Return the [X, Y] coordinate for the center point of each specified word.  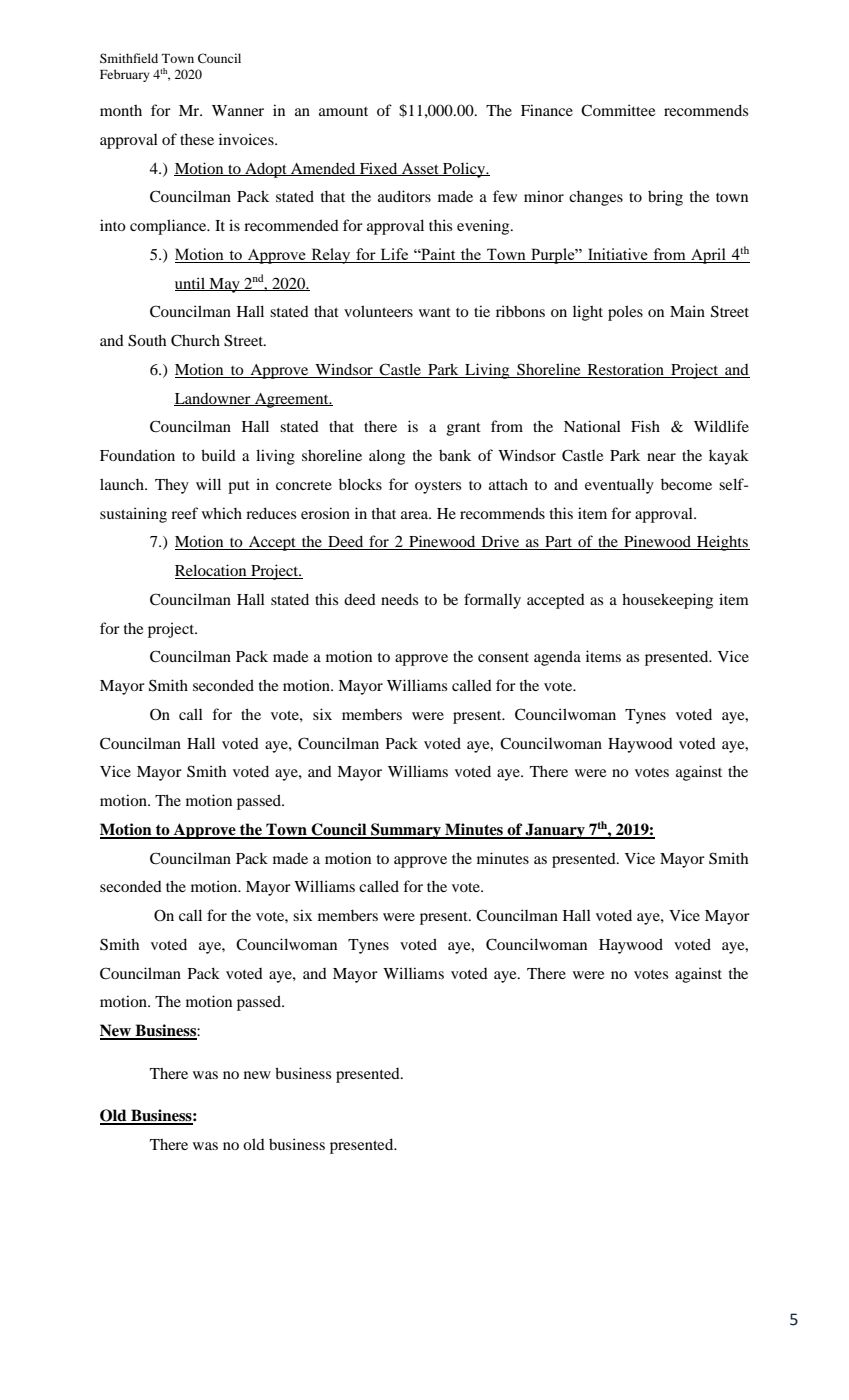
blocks [360, 484]
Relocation [212, 571]
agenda [557, 658]
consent [503, 657]
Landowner [213, 399]
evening [484, 227]
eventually [619, 486]
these [197, 139]
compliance [169, 227]
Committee [618, 110]
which [222, 513]
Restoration [626, 369]
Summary [406, 831]
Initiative [618, 255]
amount [343, 111]
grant [464, 429]
